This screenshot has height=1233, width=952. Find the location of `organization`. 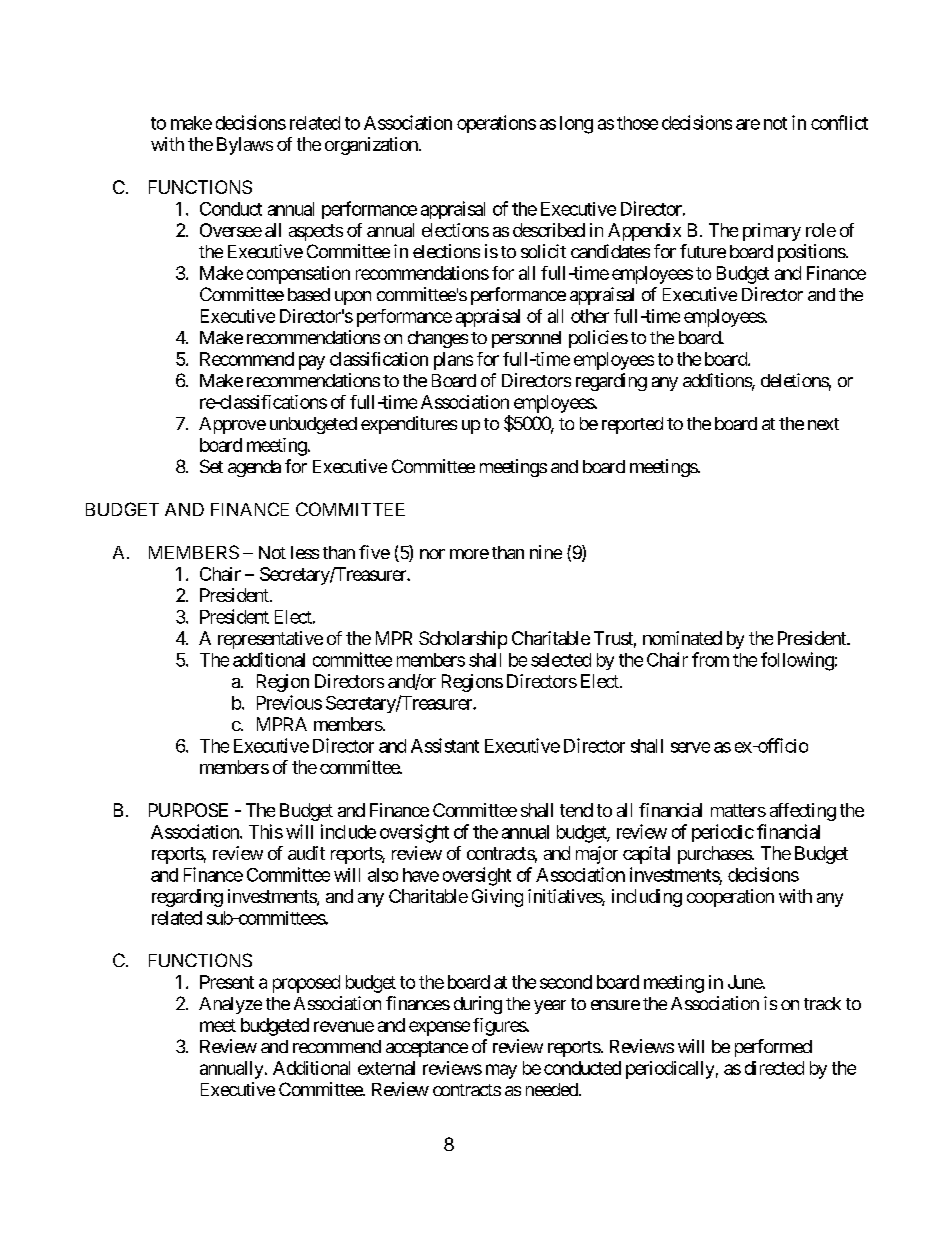

organization is located at coordinates (372, 146).
